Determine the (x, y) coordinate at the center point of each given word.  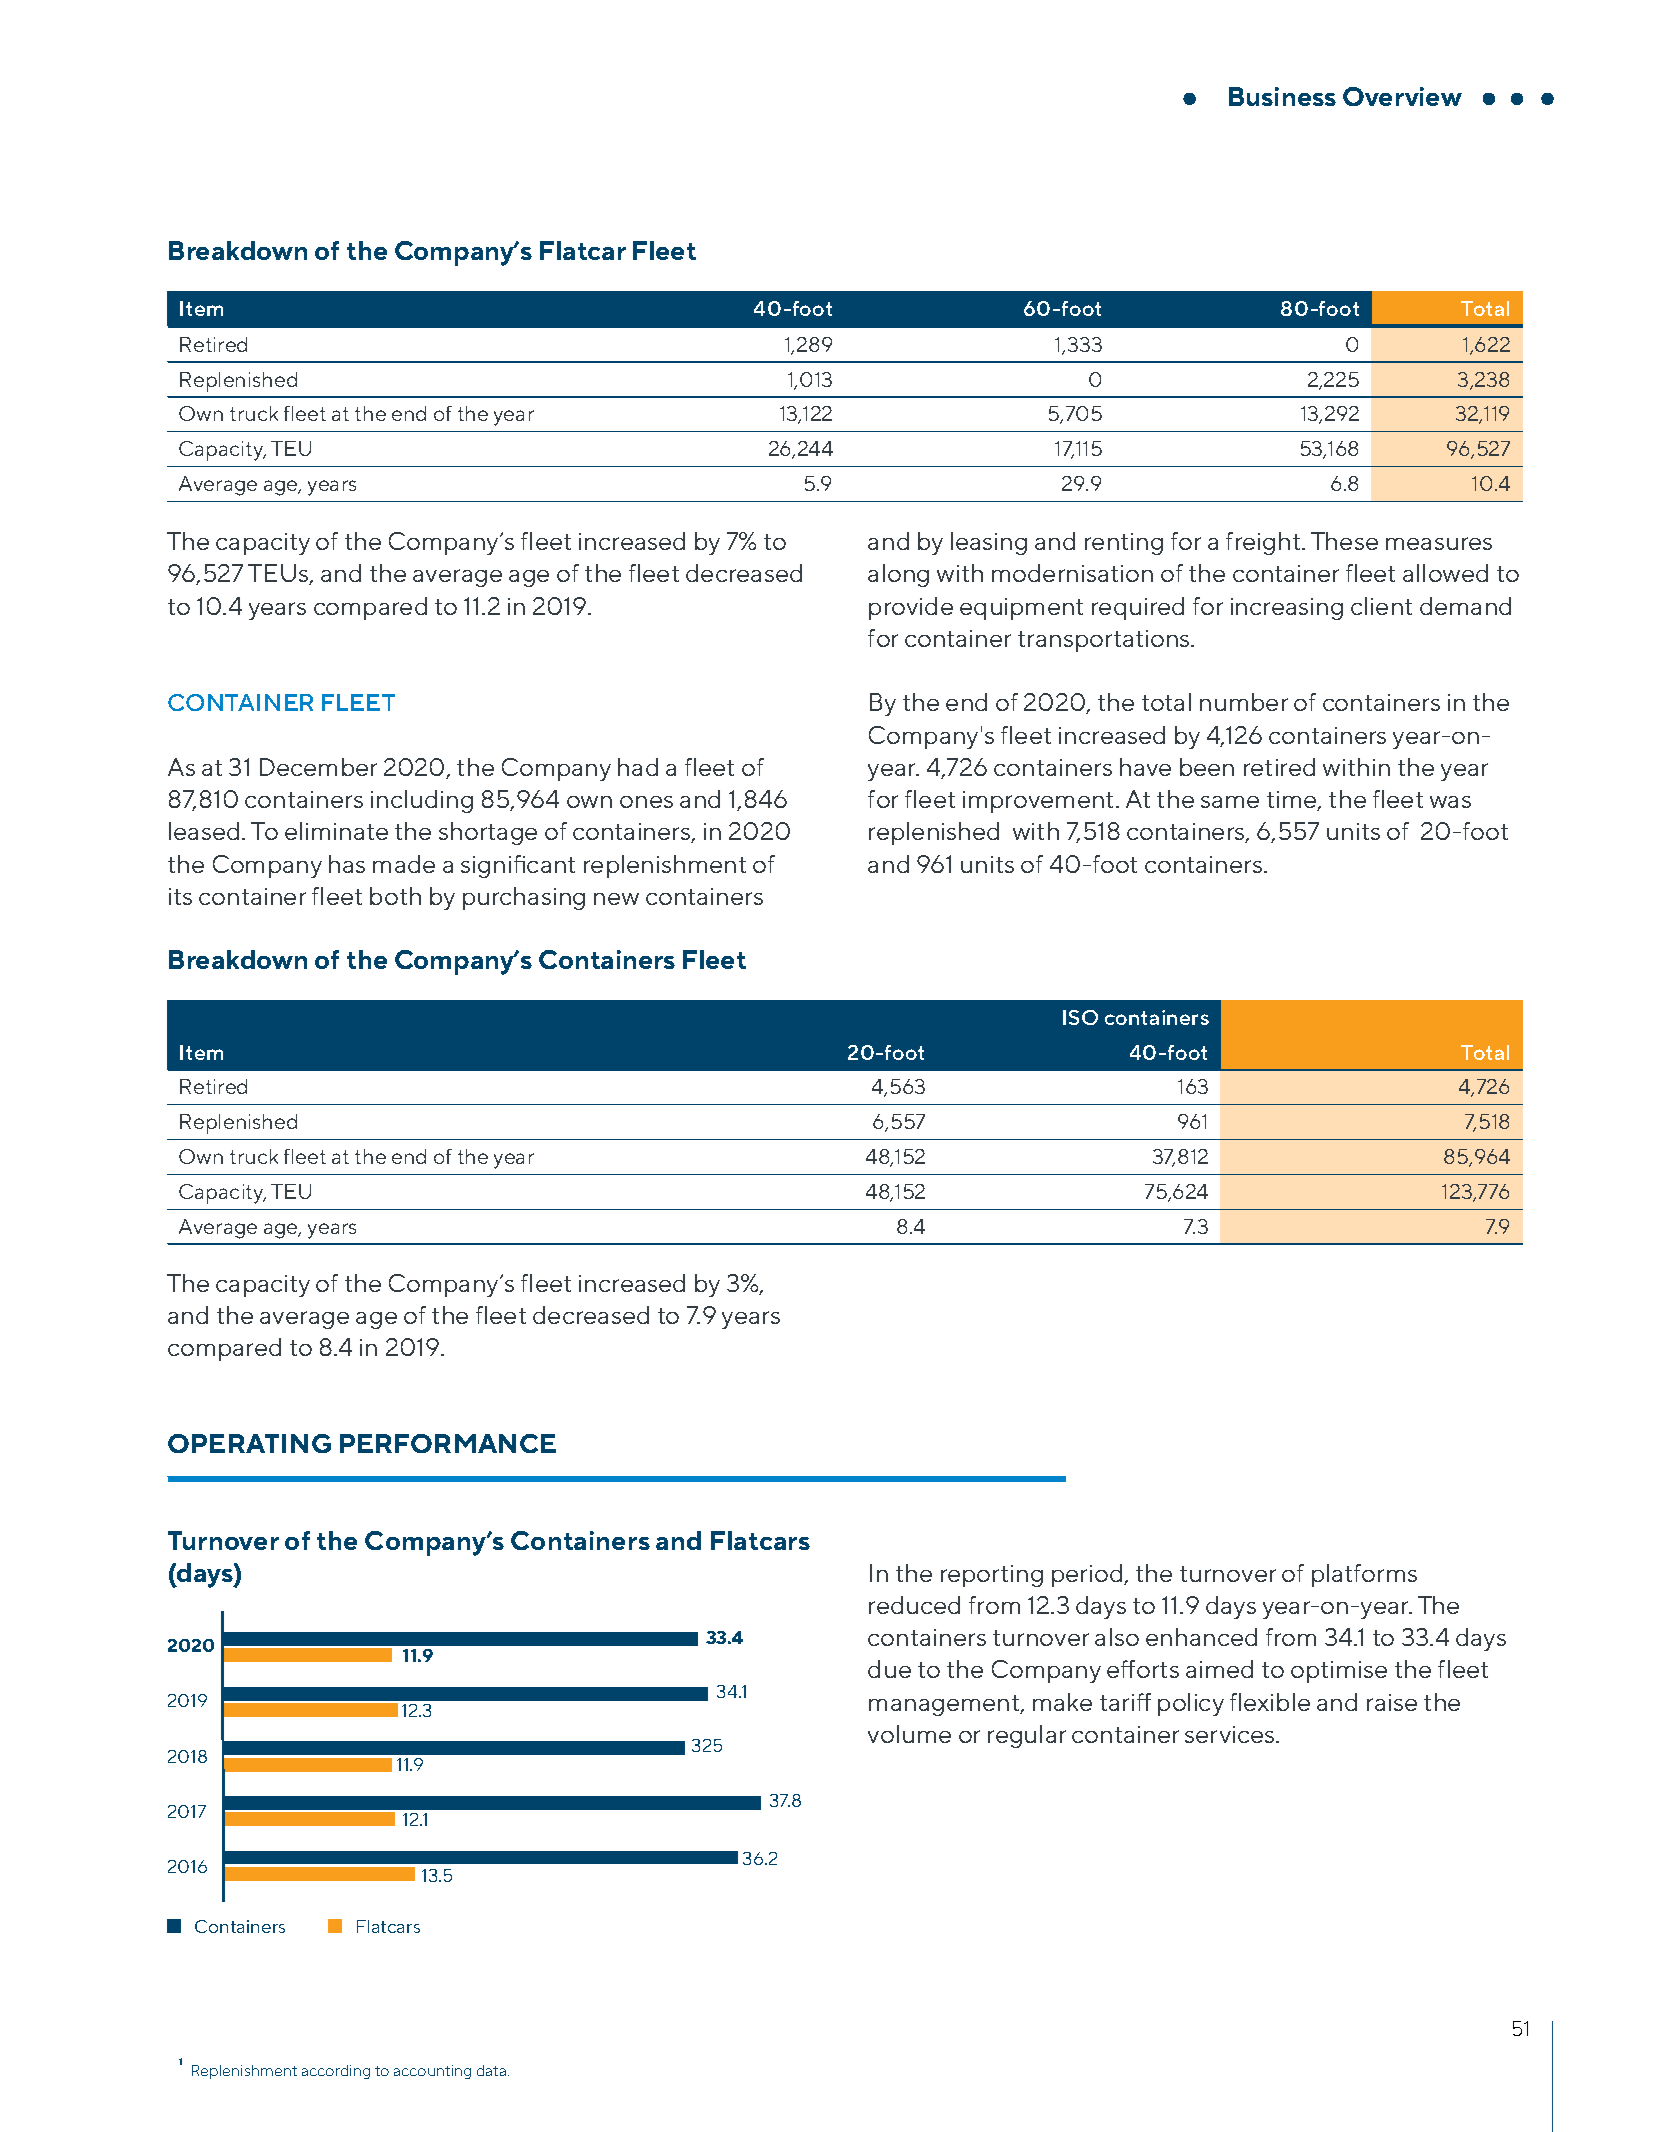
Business (1282, 96)
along (898, 575)
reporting (992, 1576)
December (318, 767)
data (493, 2070)
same (1230, 802)
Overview (1402, 96)
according (336, 2072)
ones (646, 802)
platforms (1364, 1575)
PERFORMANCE (448, 1443)
